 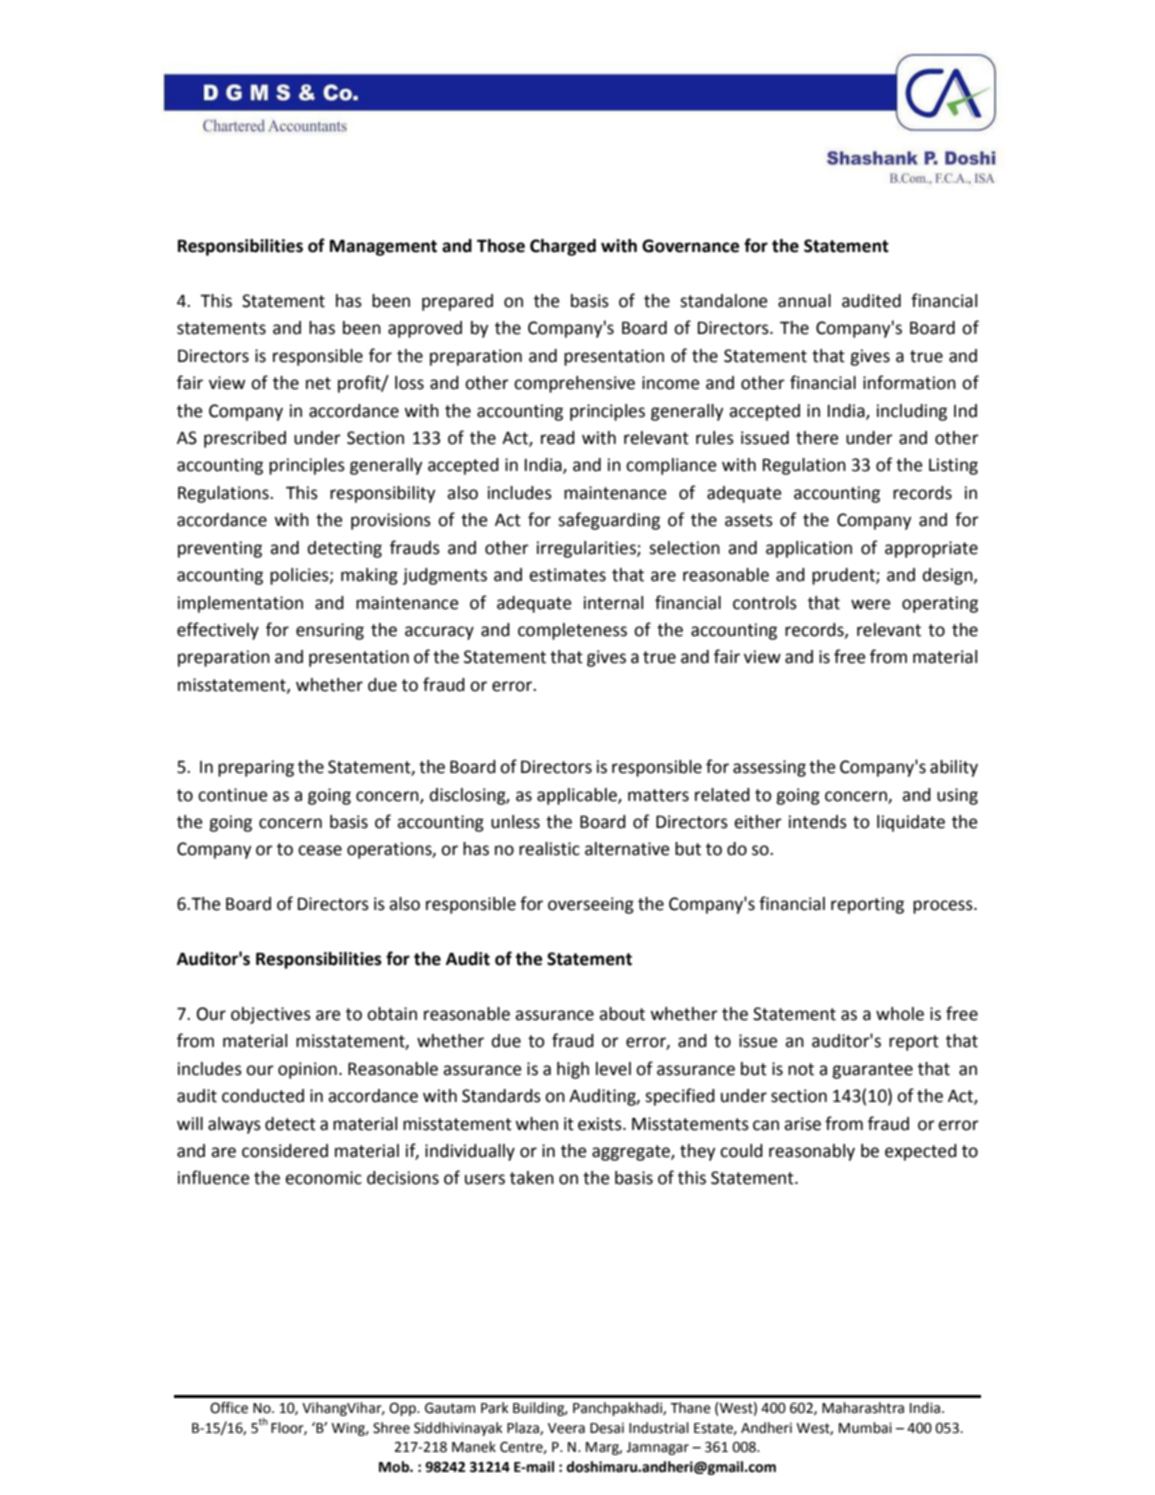 I want to click on annual, so click(x=804, y=301).
